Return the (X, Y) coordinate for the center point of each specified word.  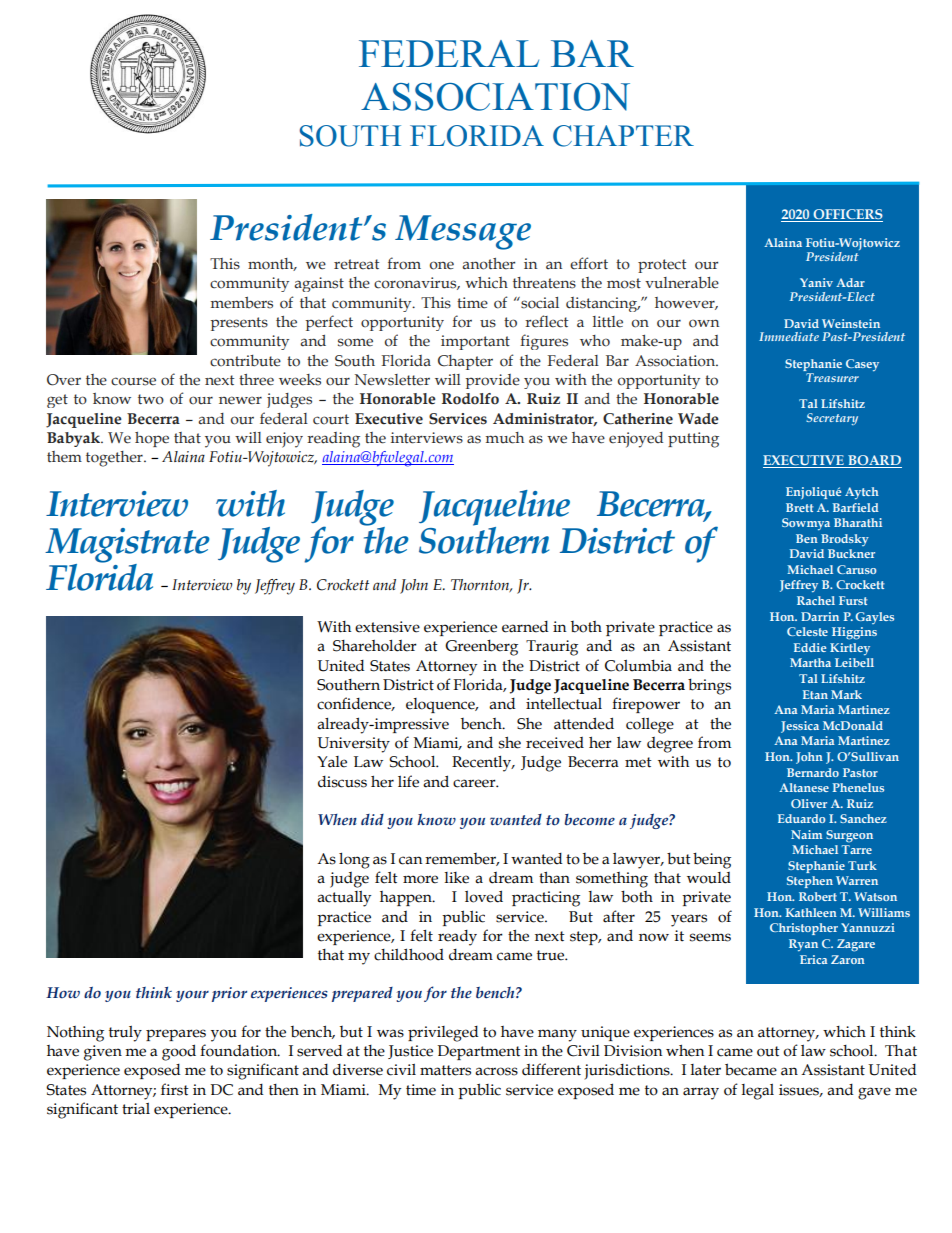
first (175, 1089)
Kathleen (811, 912)
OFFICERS (847, 215)
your (192, 996)
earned (525, 627)
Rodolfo (470, 399)
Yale (332, 762)
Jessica (800, 727)
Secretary (832, 419)
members (242, 302)
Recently (483, 764)
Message (463, 232)
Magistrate (127, 546)
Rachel (816, 600)
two (151, 399)
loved (484, 896)
